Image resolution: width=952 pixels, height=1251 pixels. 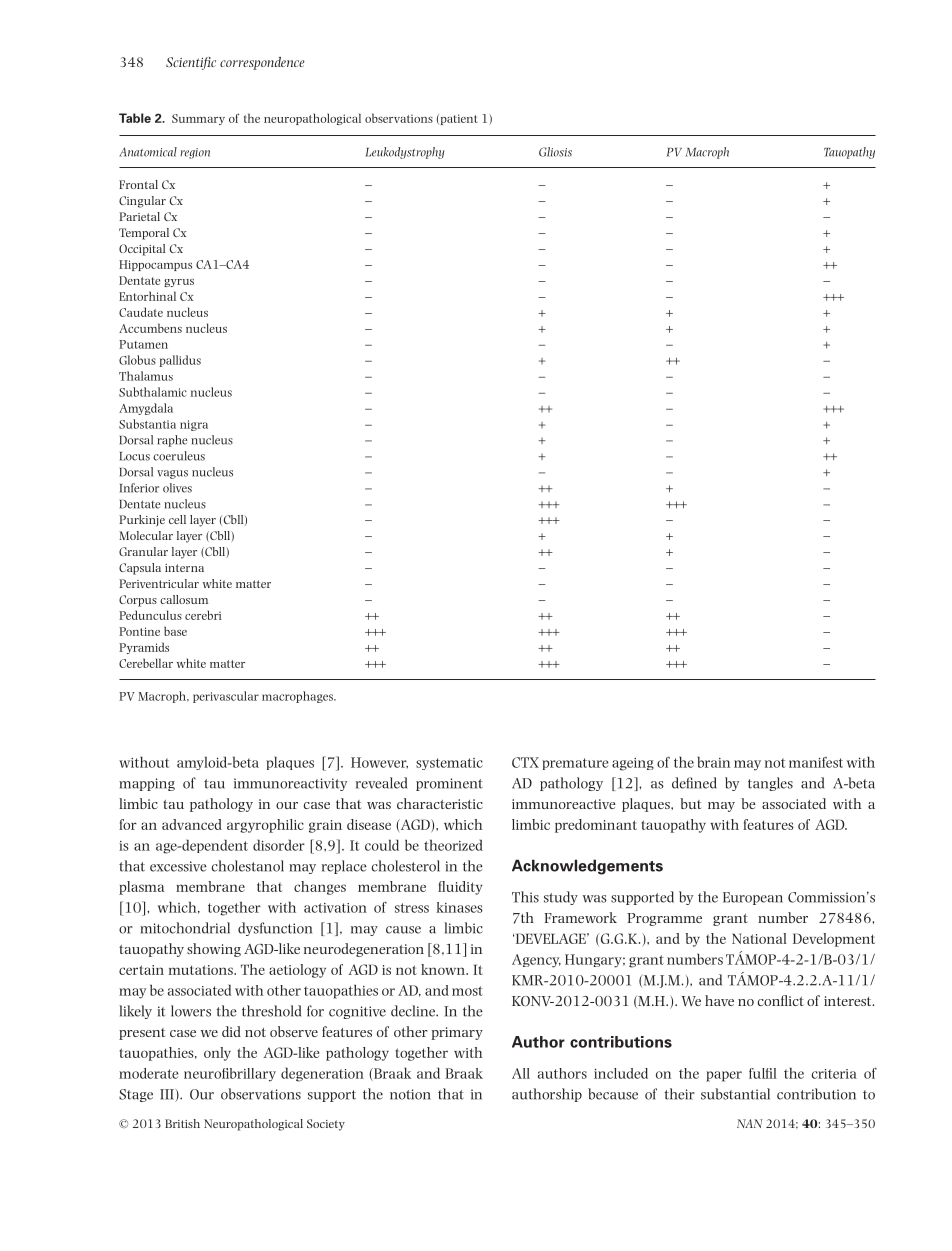 What do you see at coordinates (525, 762) in the page?
I see `CTX` at bounding box center [525, 762].
